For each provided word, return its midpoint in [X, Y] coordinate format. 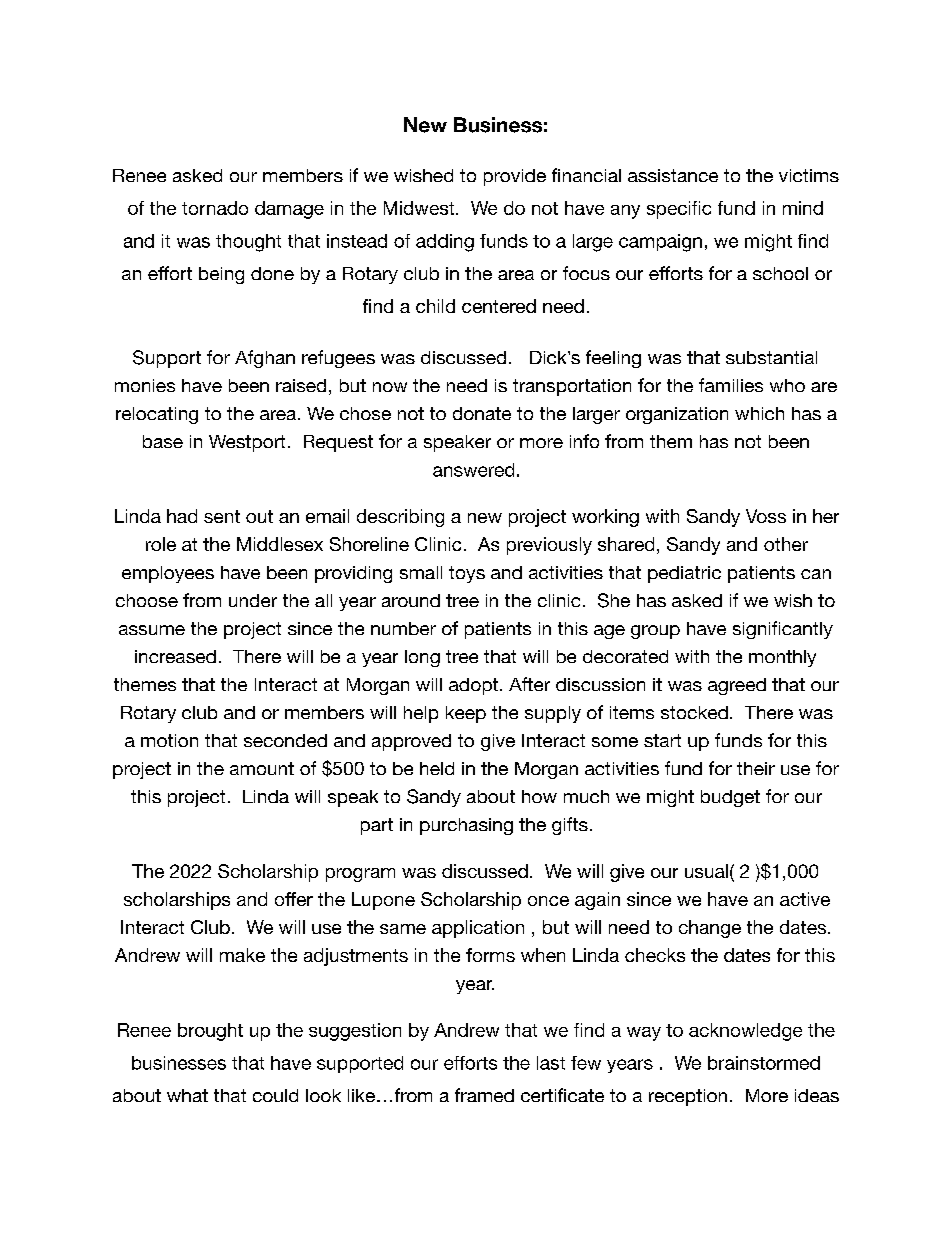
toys [467, 574]
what [187, 1095]
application [478, 929]
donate [482, 413]
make [242, 955]
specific [679, 210]
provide [515, 177]
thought [248, 243]
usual [706, 871]
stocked [694, 712]
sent [222, 516]
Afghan [265, 359]
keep [466, 714]
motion [169, 740]
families [731, 385]
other [786, 544]
